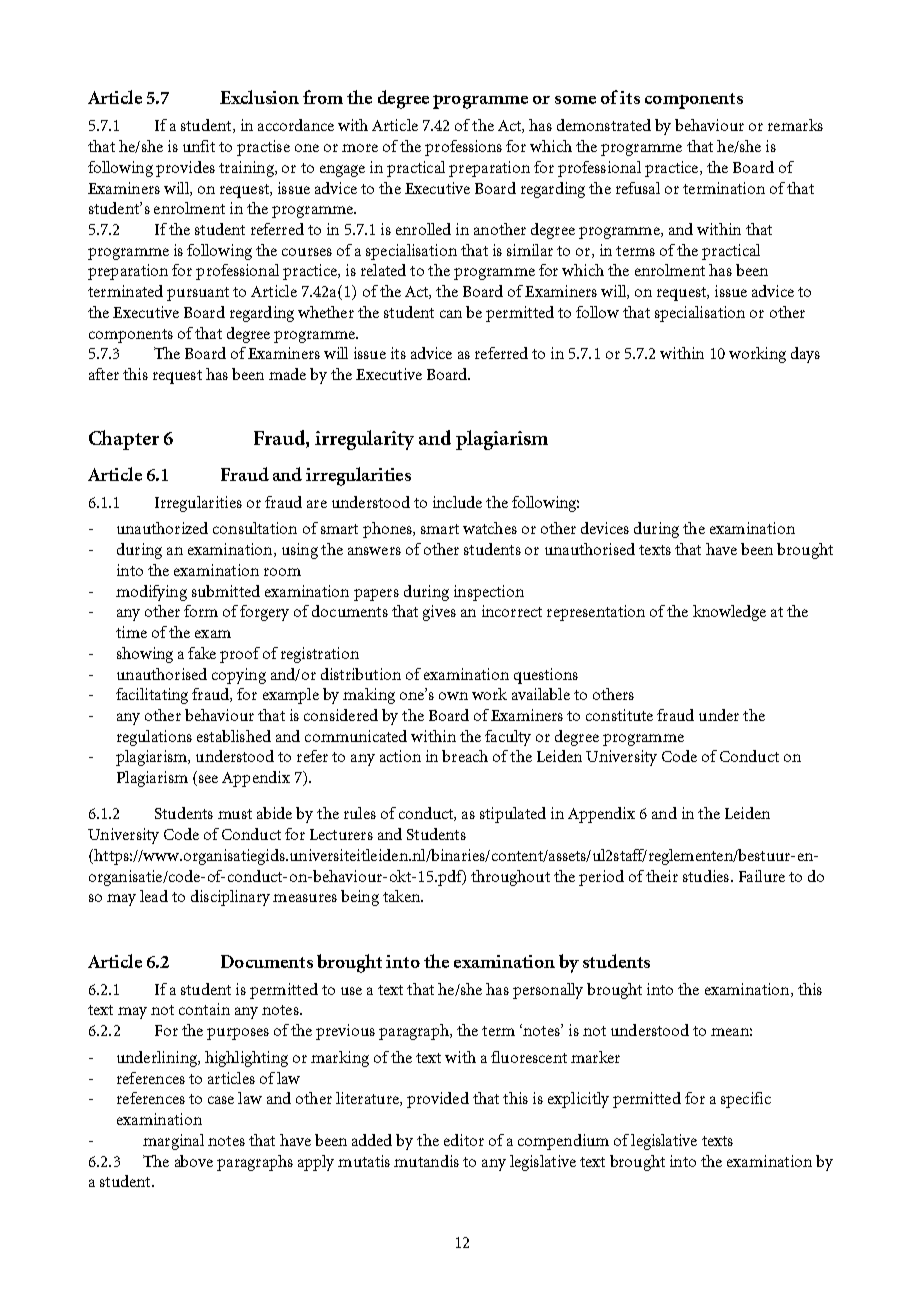 The height and width of the page is (1308, 924). Describe the element at coordinates (173, 1142) in the page. I see `marginal` at that location.
